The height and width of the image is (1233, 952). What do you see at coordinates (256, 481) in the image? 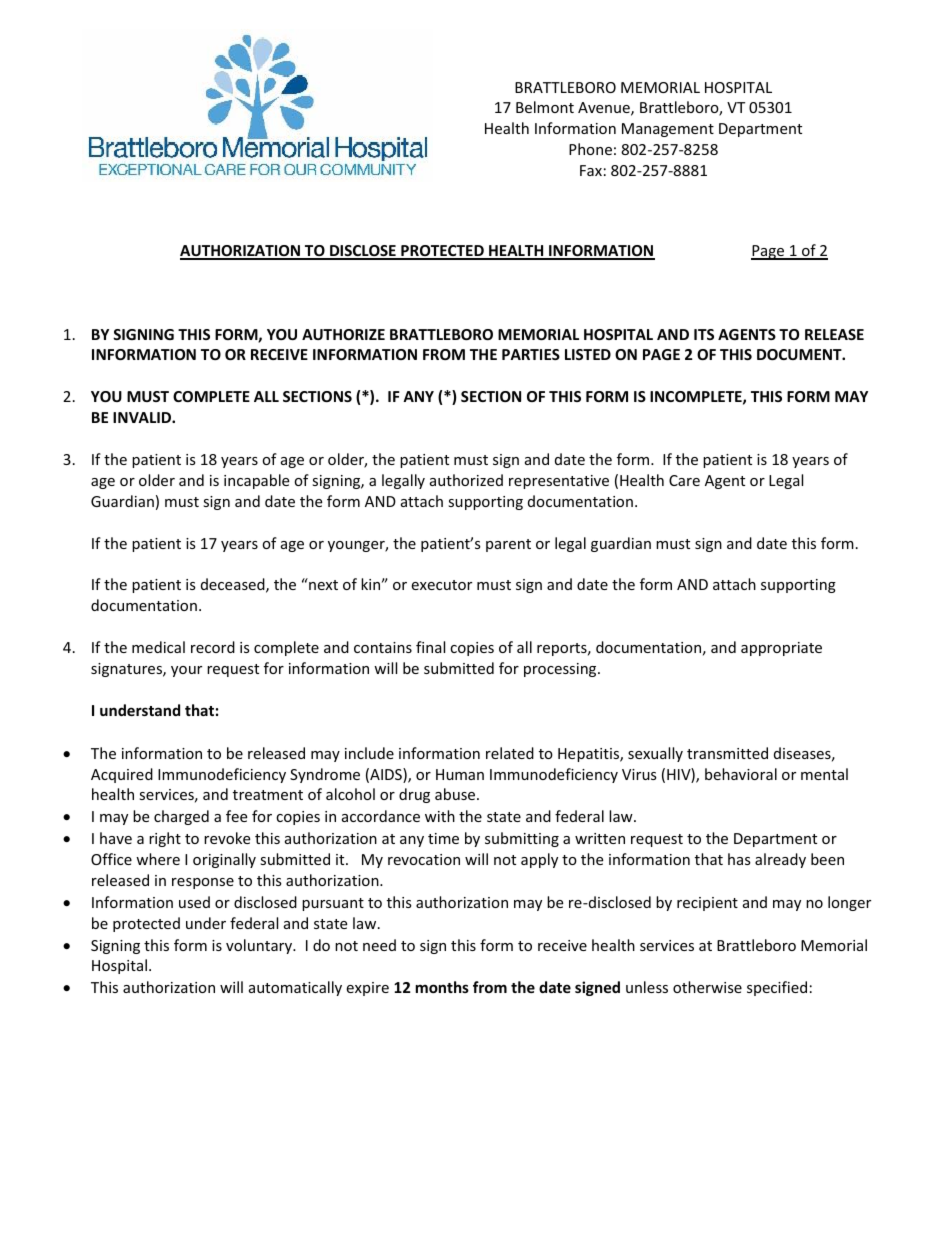
I see `incapable` at bounding box center [256, 481].
